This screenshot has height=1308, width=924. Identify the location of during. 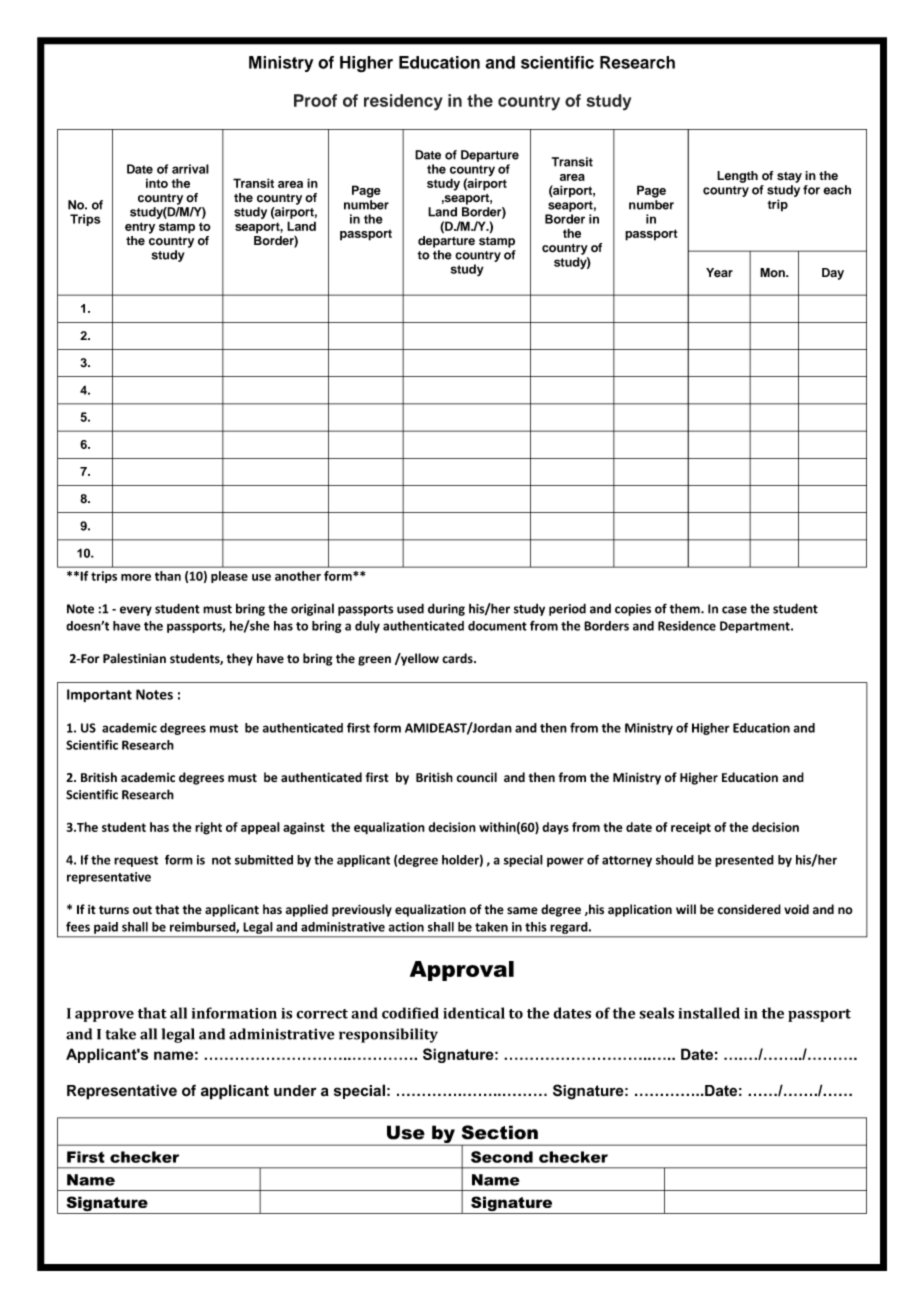
(446, 609).
